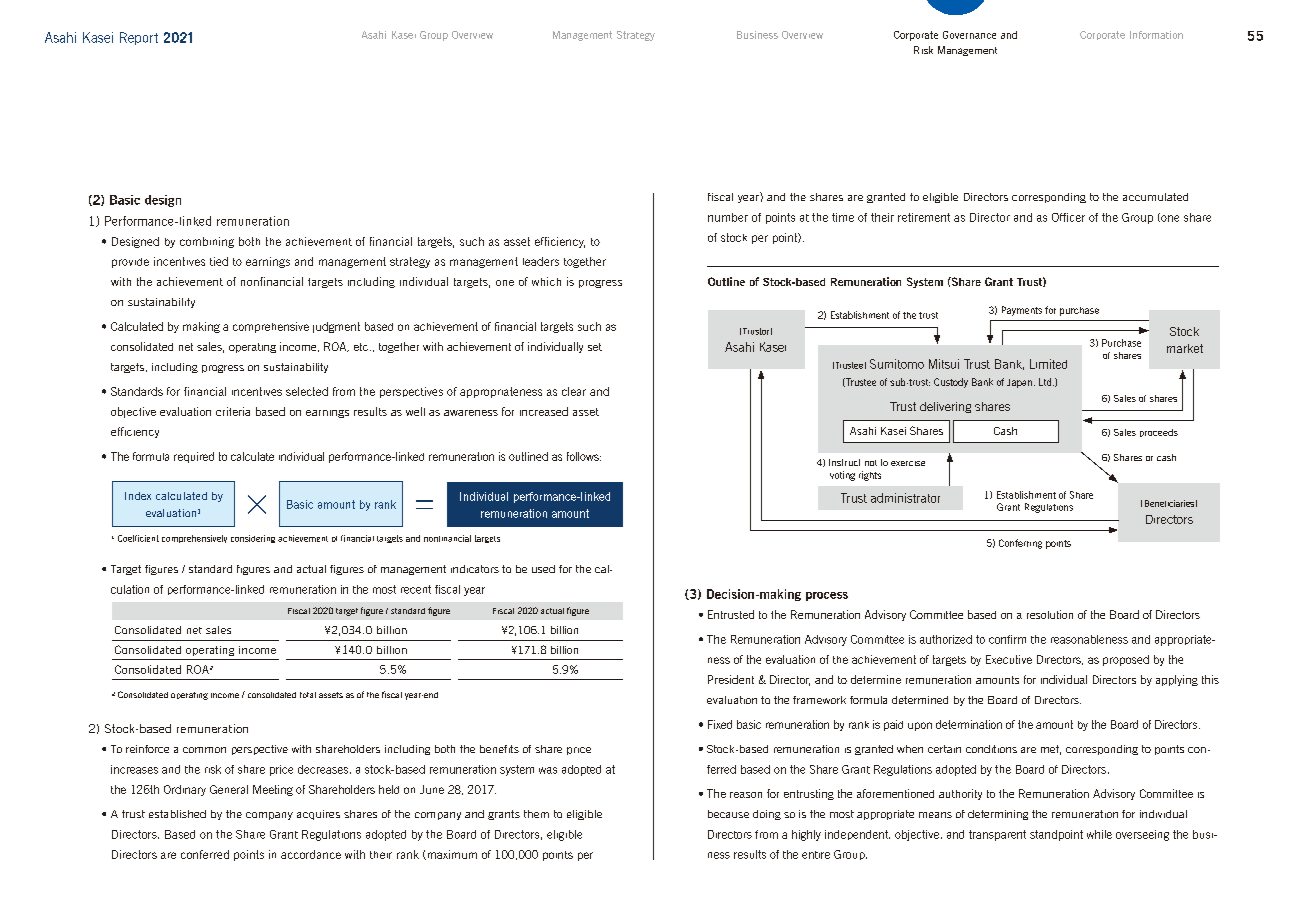 This screenshot has width=1308, height=924. Describe the element at coordinates (1068, 217) in the screenshot. I see `Officer` at that location.
